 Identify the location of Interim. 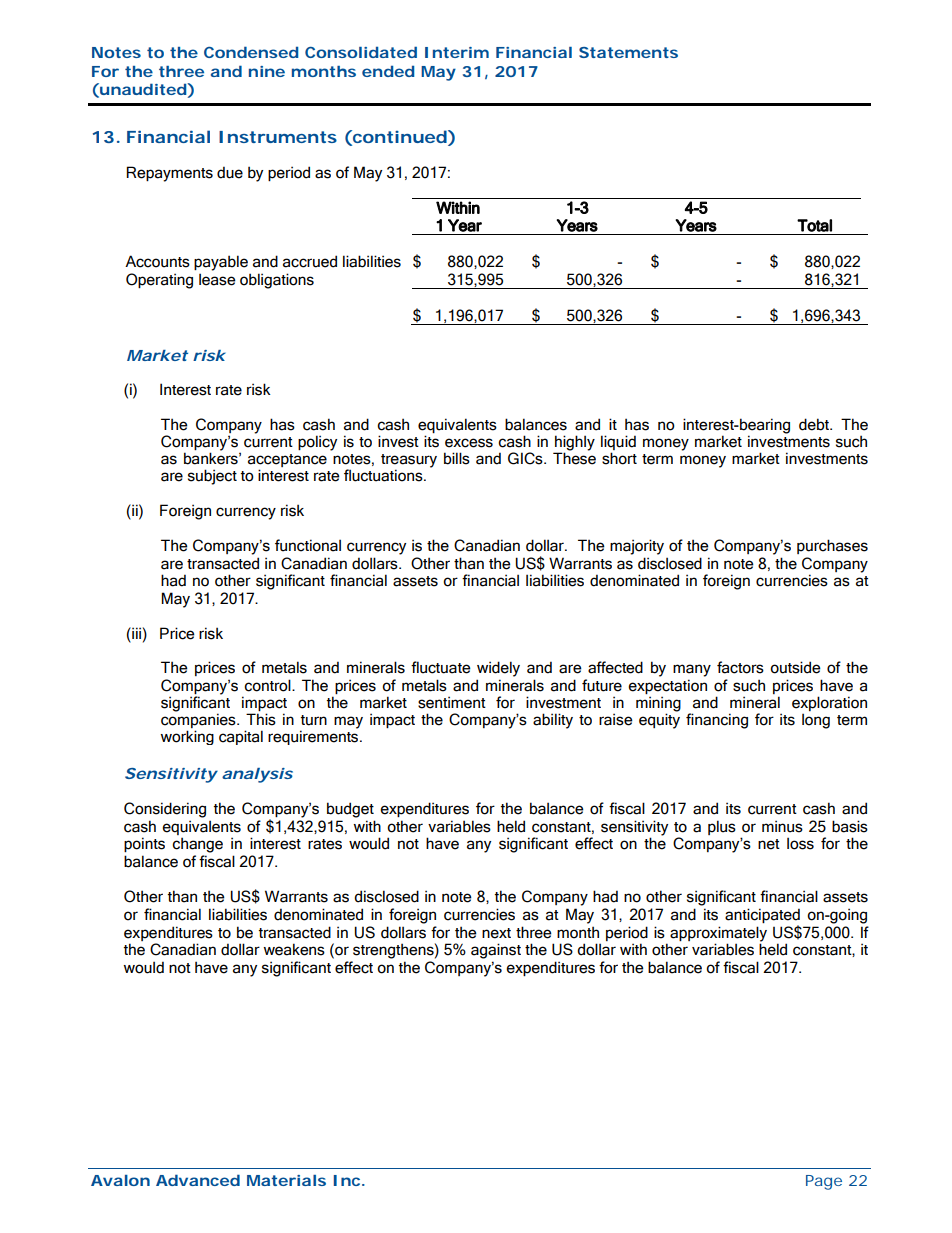
(457, 52).
